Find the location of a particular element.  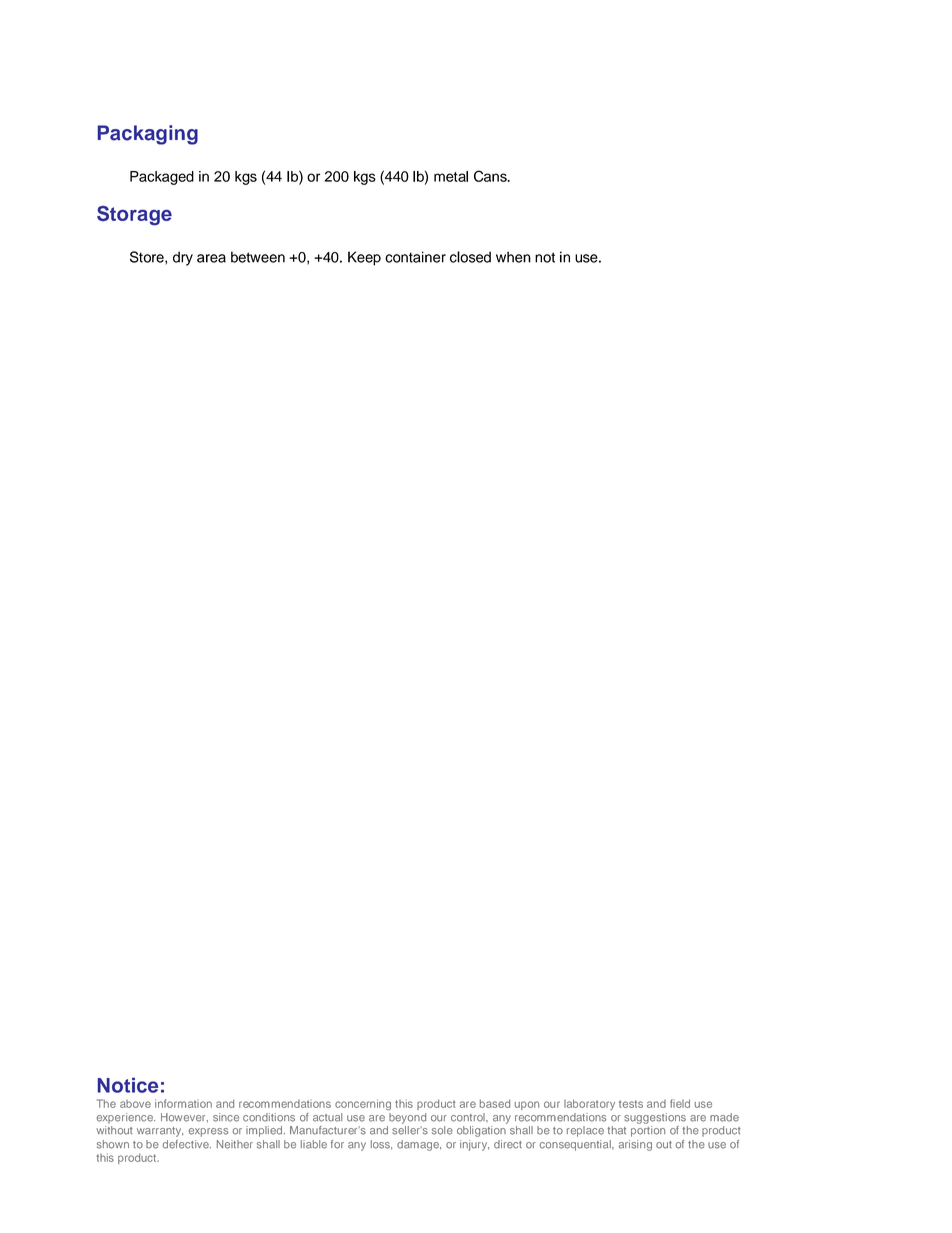

Packaged is located at coordinates (162, 178).
